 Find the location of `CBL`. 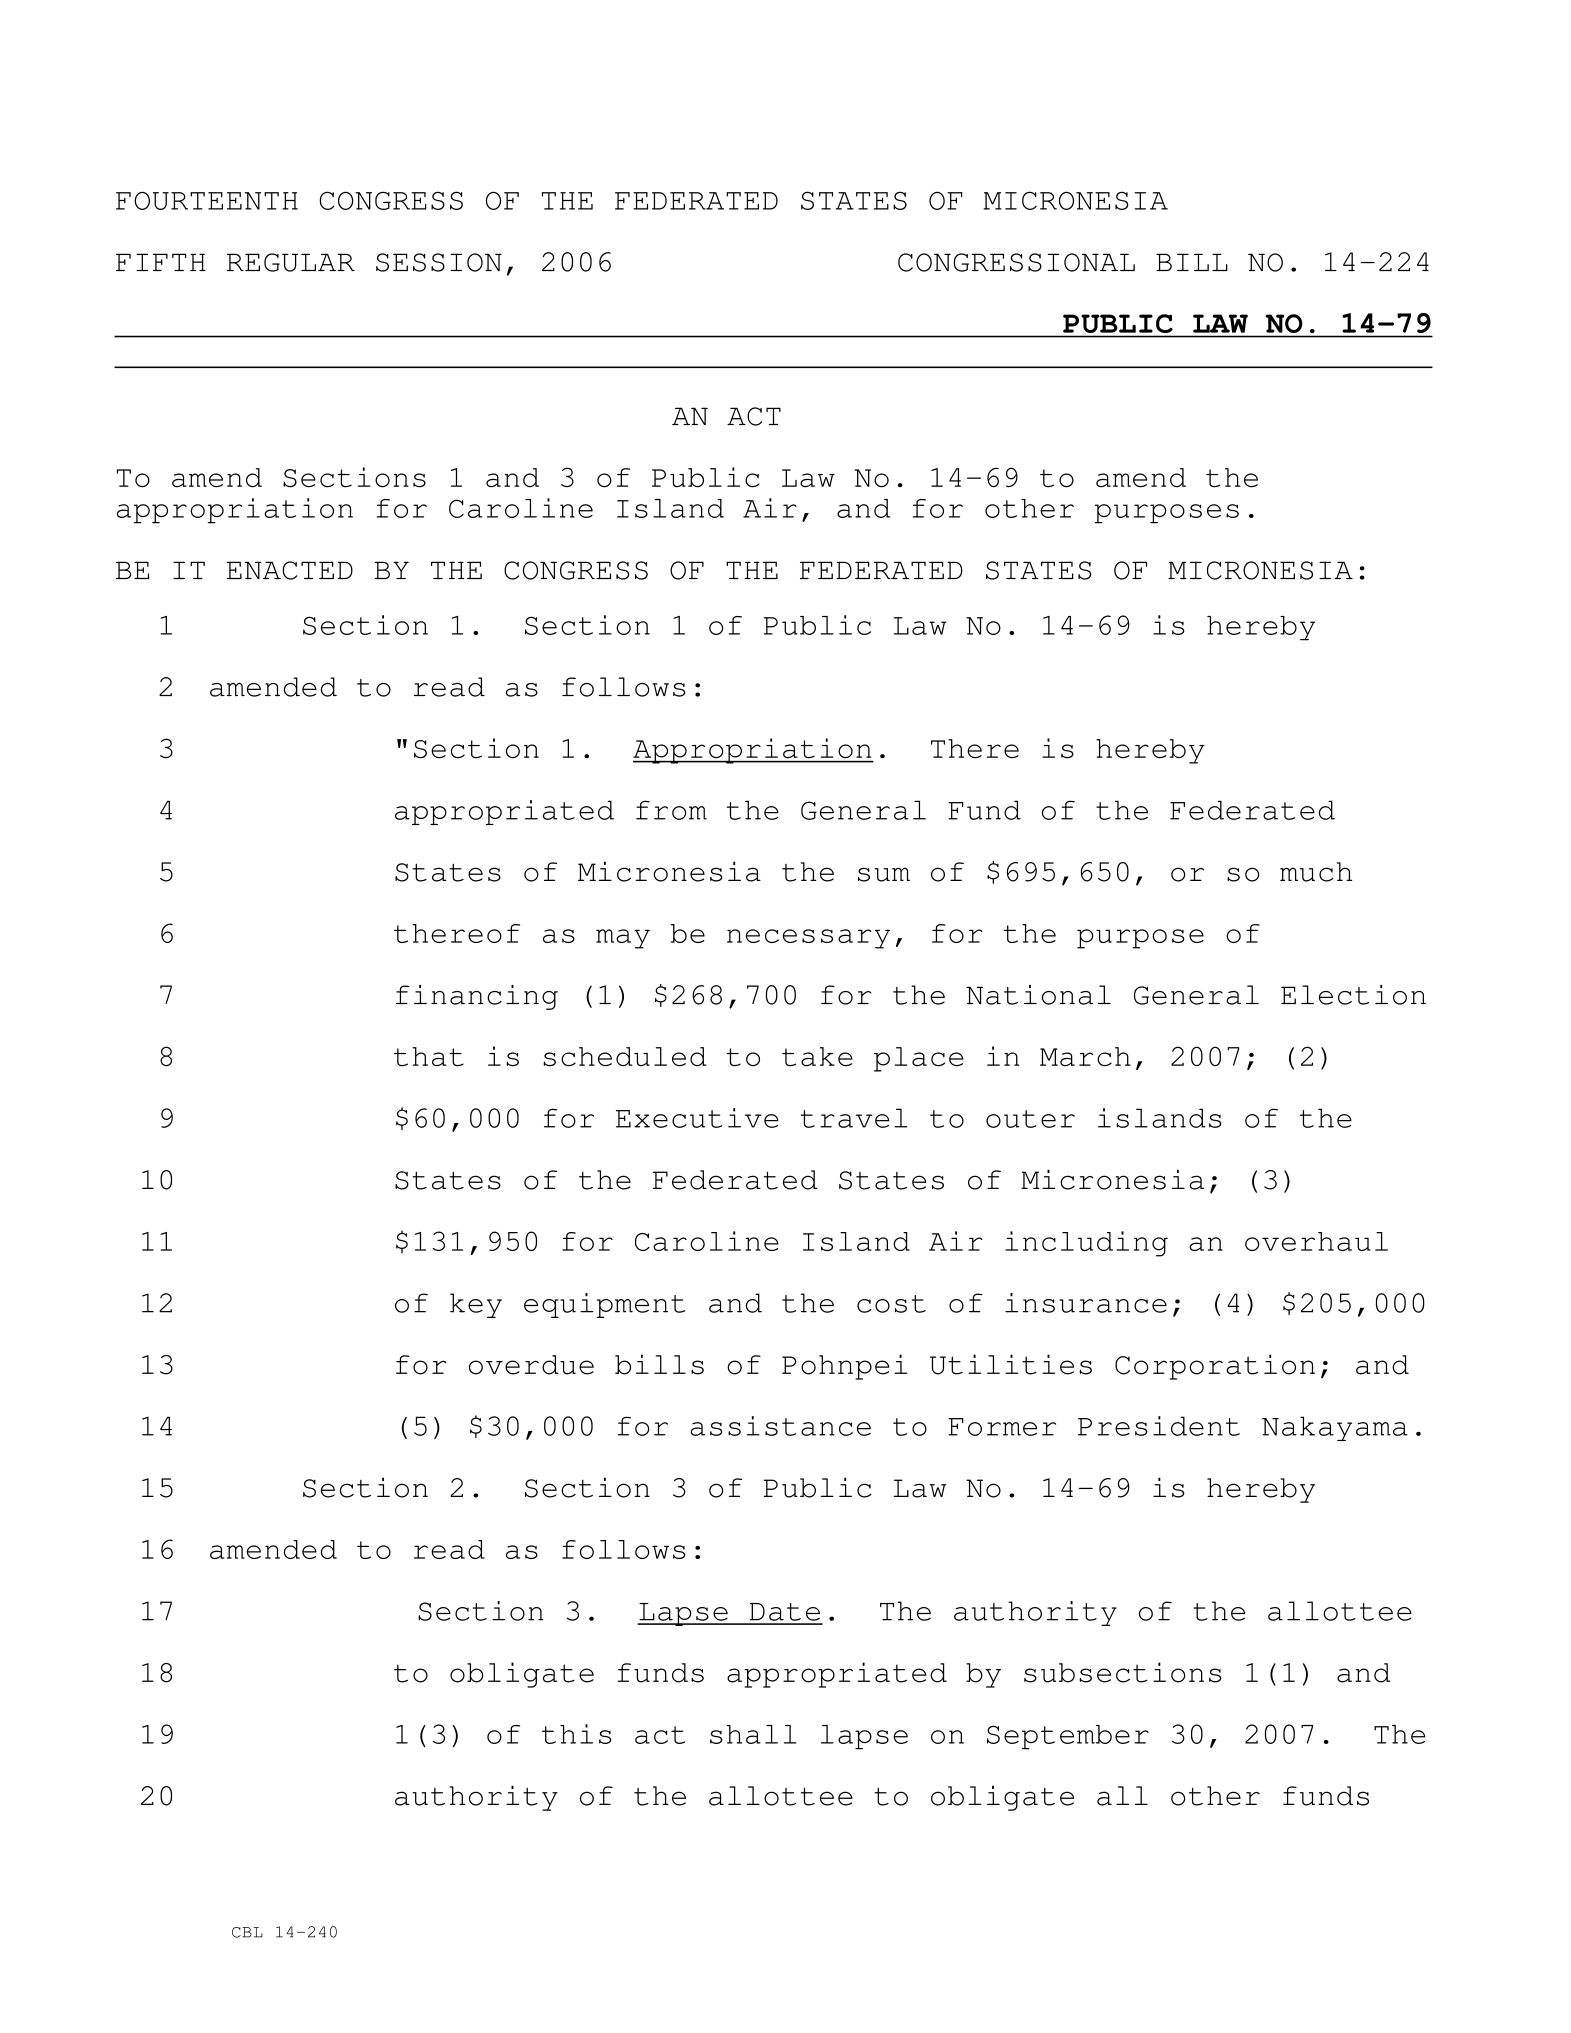

CBL is located at coordinates (247, 1932).
